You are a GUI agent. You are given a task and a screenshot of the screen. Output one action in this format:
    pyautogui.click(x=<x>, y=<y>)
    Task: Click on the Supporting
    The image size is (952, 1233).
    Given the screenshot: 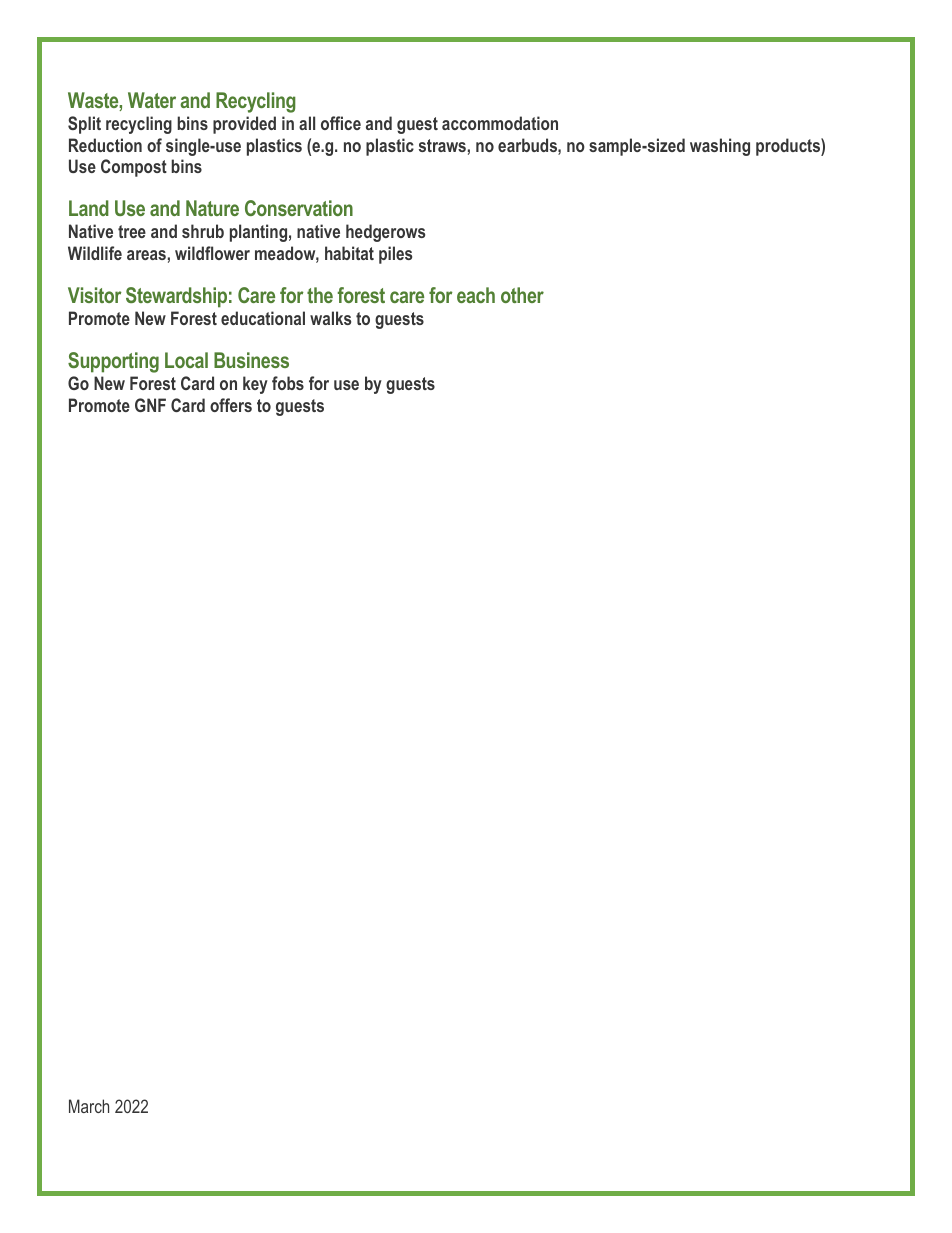 What is the action you would take?
    pyautogui.click(x=113, y=362)
